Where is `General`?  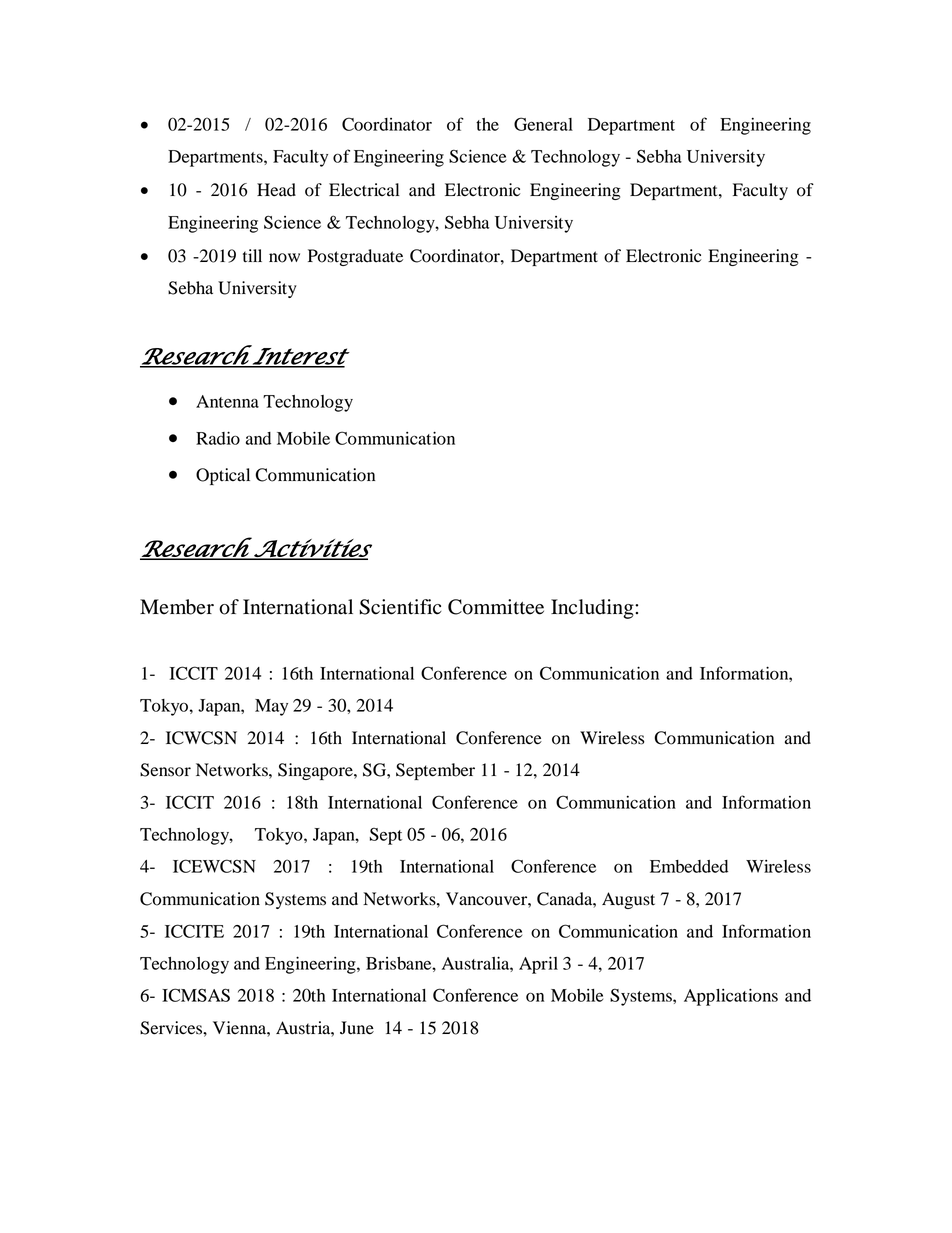 General is located at coordinates (543, 124).
